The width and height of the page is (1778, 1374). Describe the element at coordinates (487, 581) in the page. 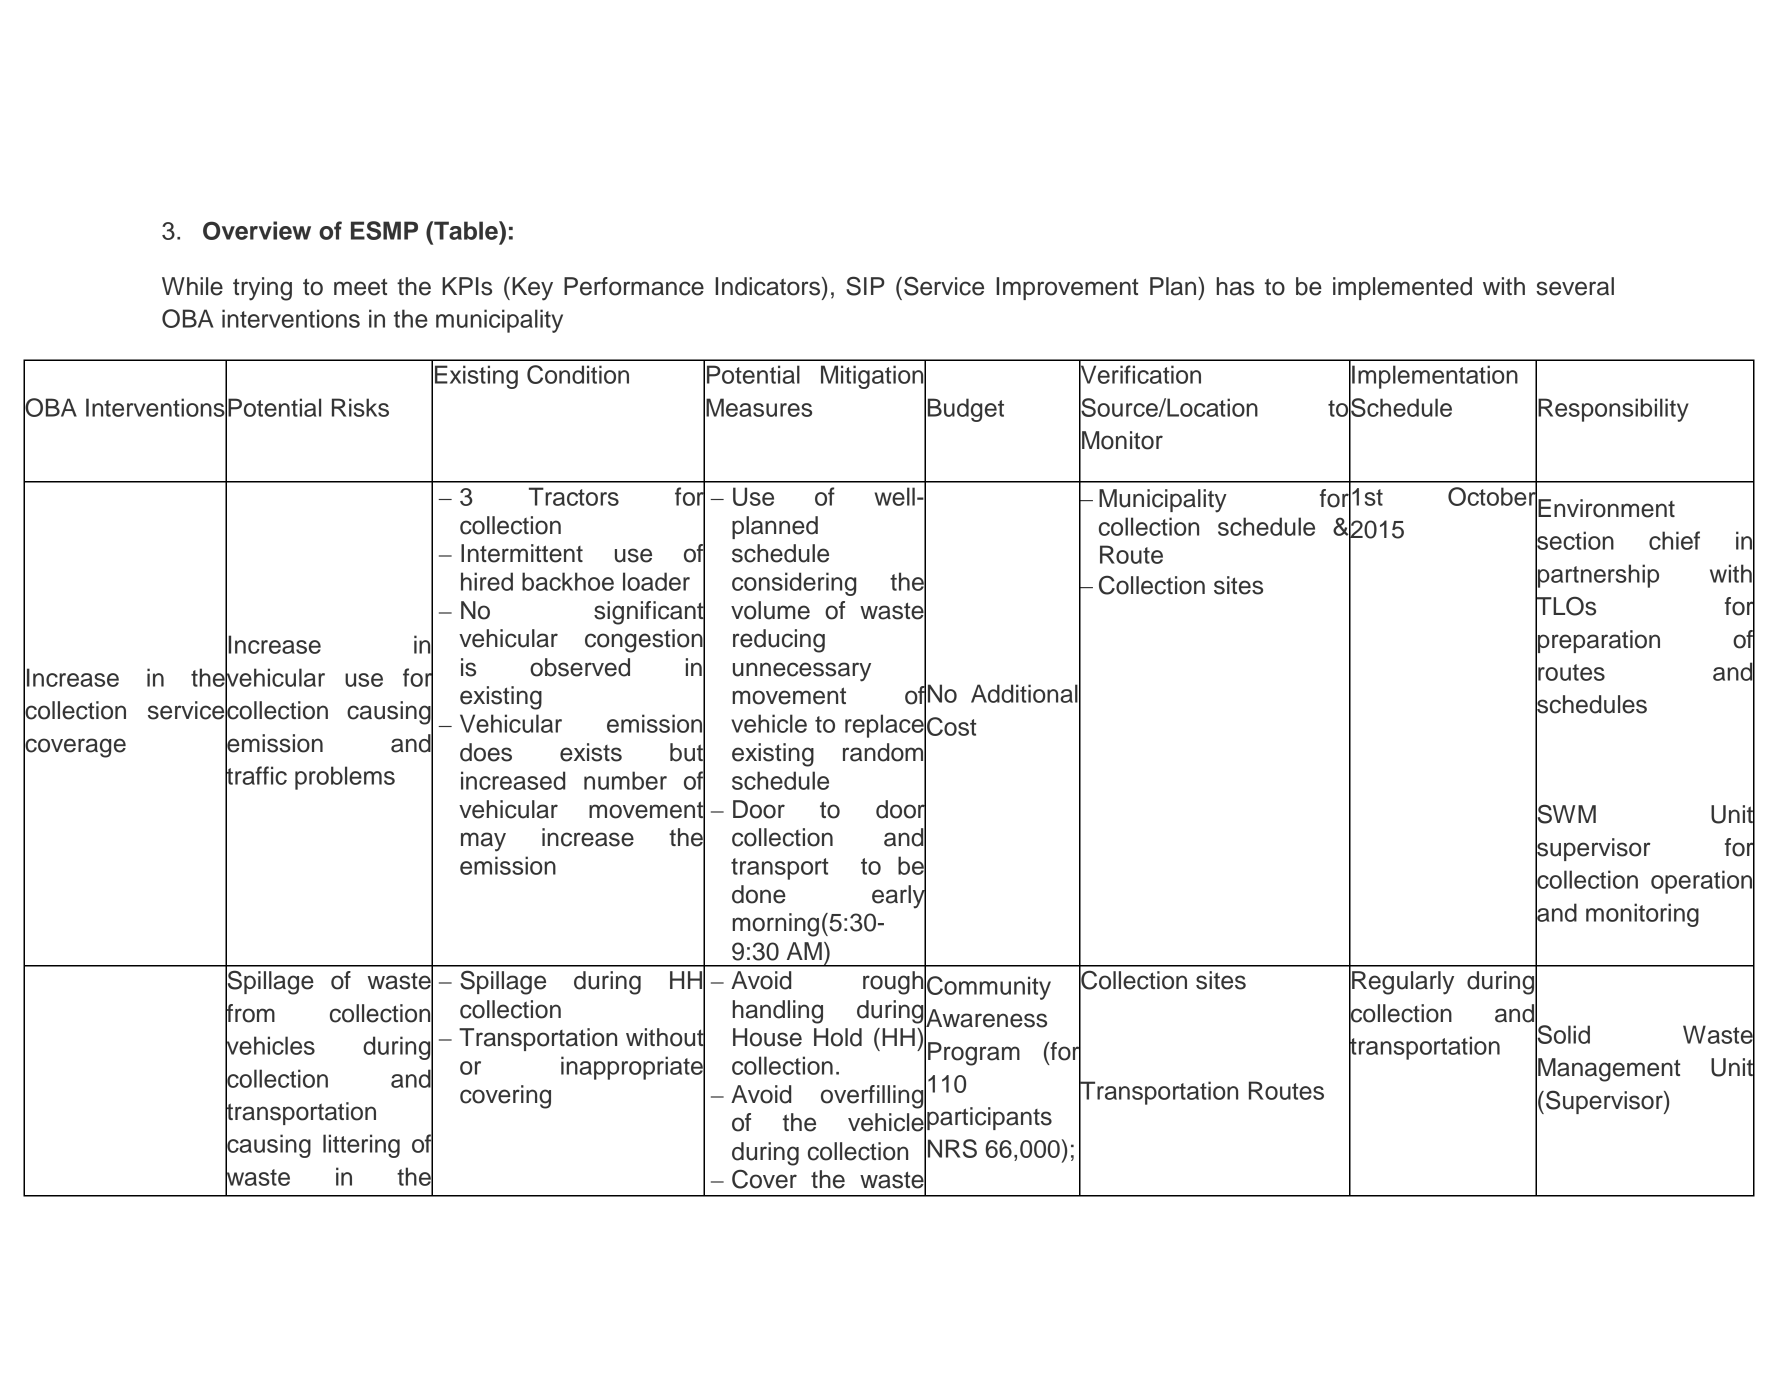

I see `hired` at that location.
